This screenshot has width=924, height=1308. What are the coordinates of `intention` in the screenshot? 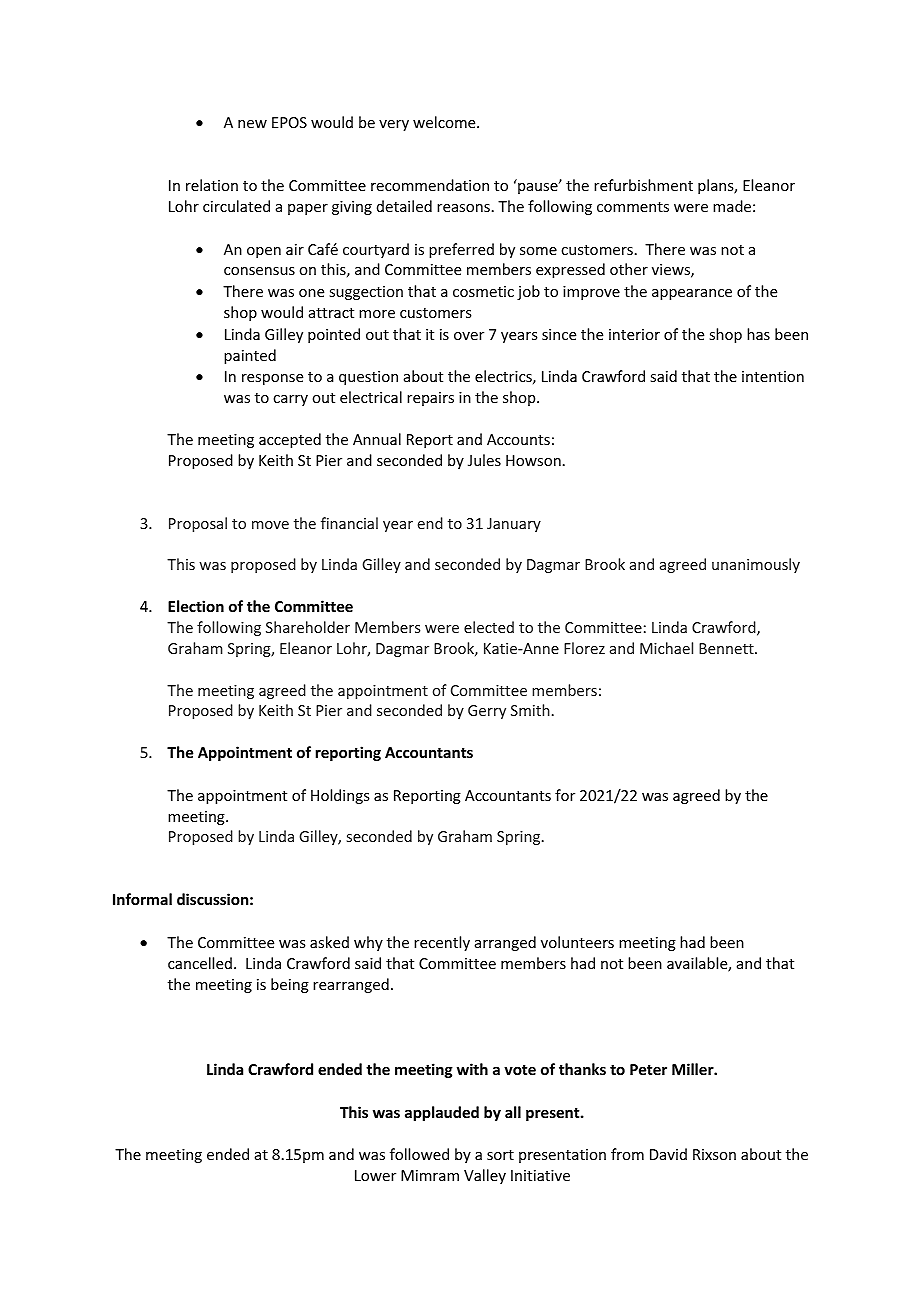 It's located at (773, 376).
